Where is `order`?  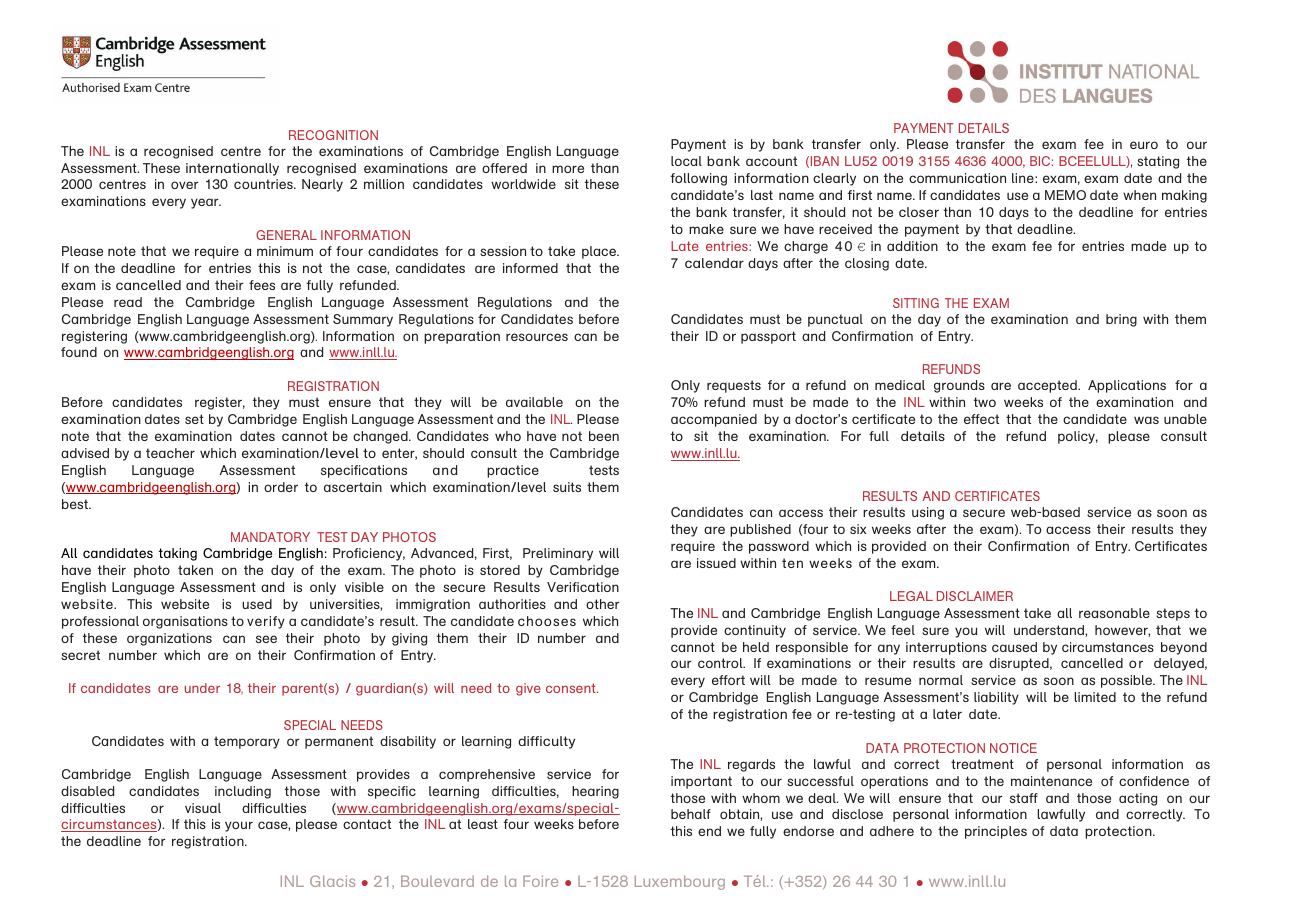
order is located at coordinates (281, 487).
